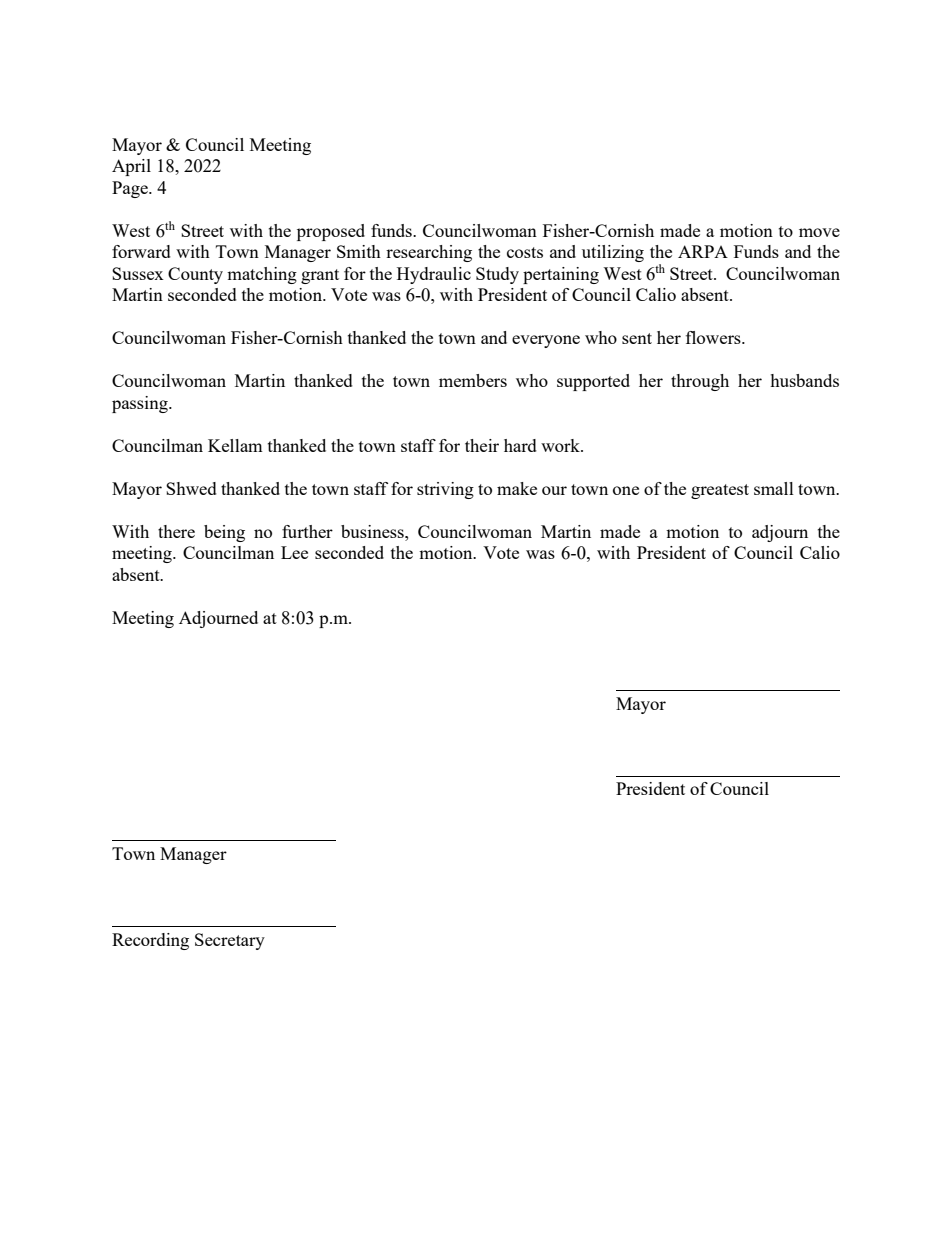 The width and height of the image is (952, 1233). I want to click on Lee, so click(294, 552).
